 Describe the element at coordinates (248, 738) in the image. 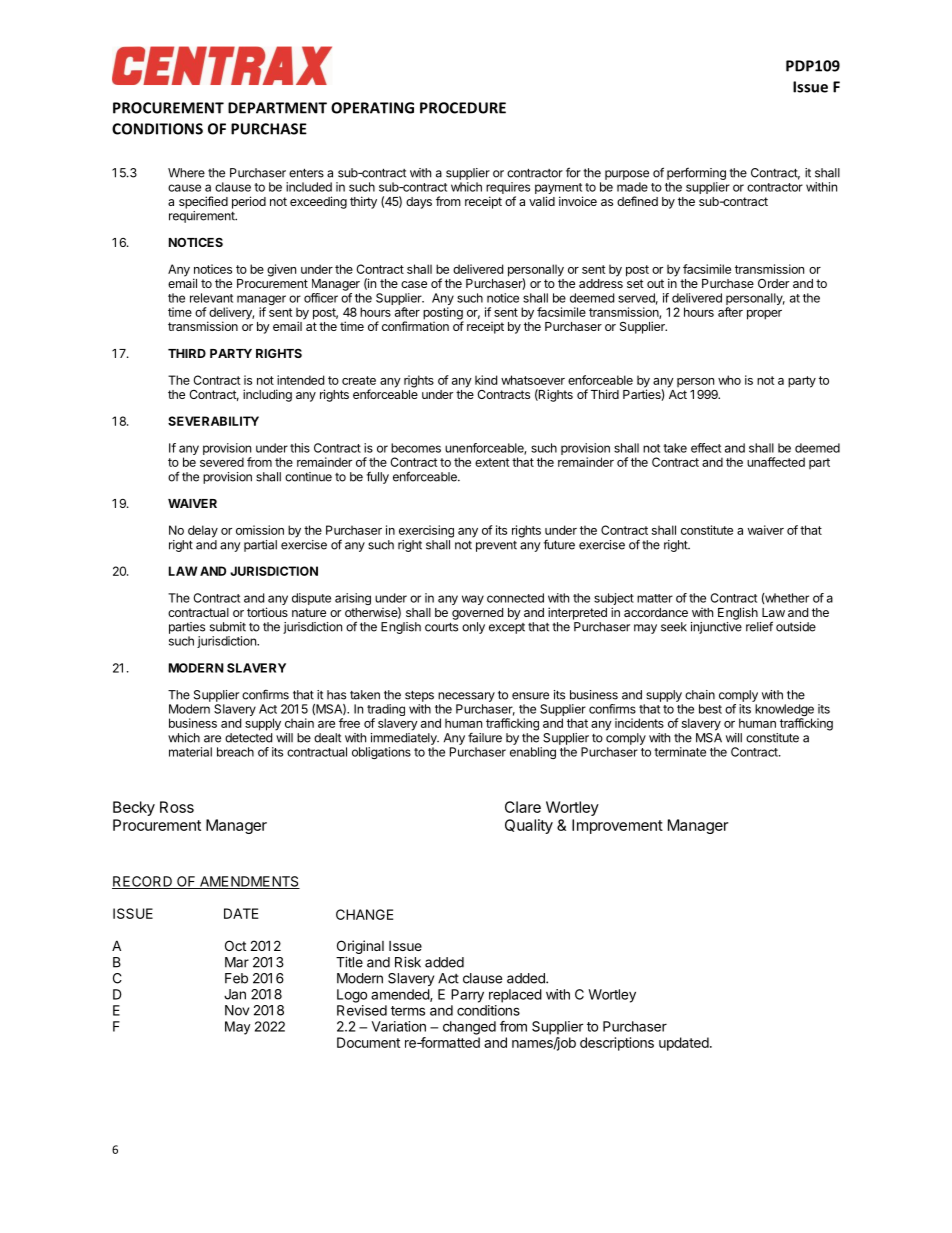

I see `detected` at that location.
